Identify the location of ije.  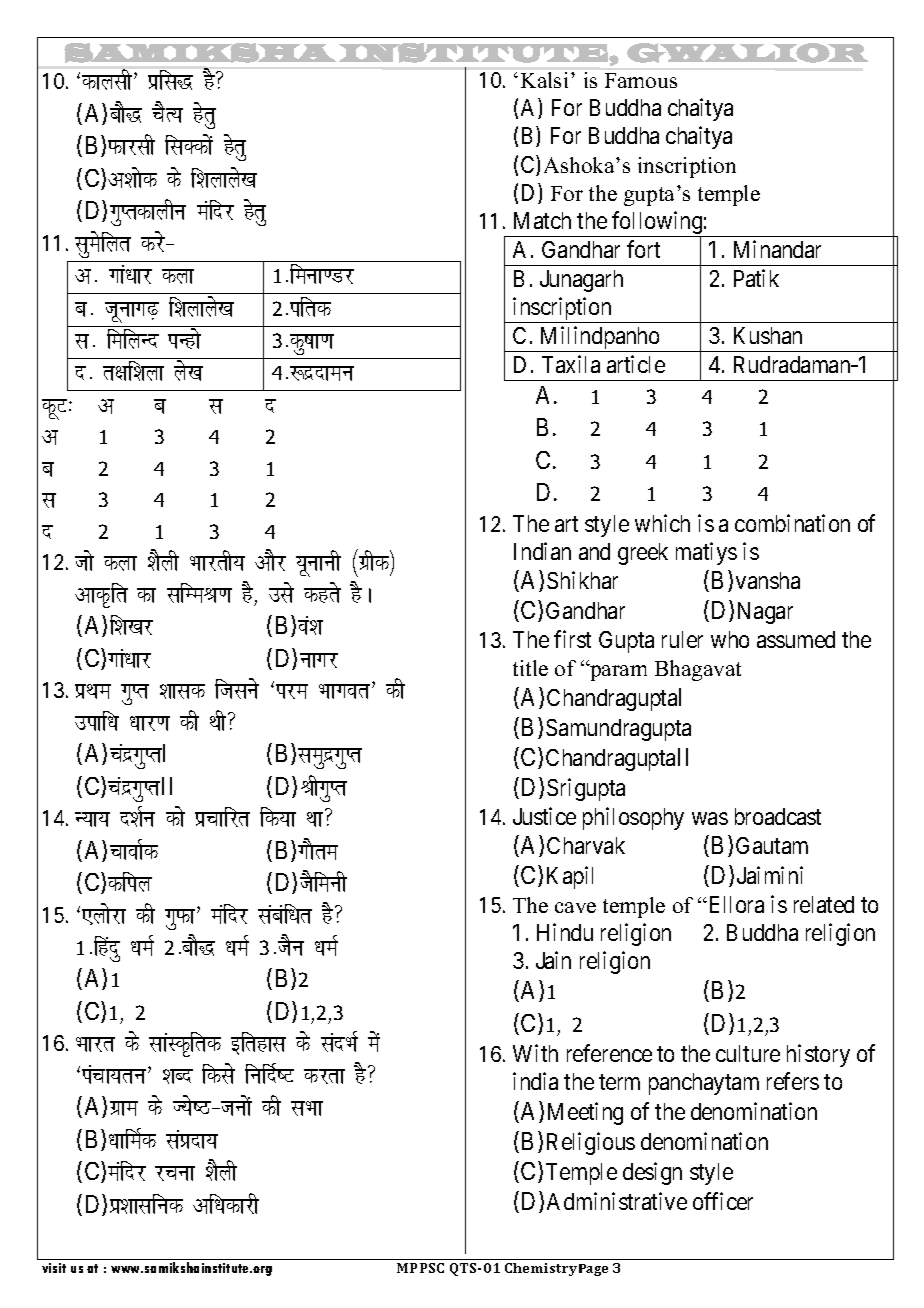
(292, 691).
